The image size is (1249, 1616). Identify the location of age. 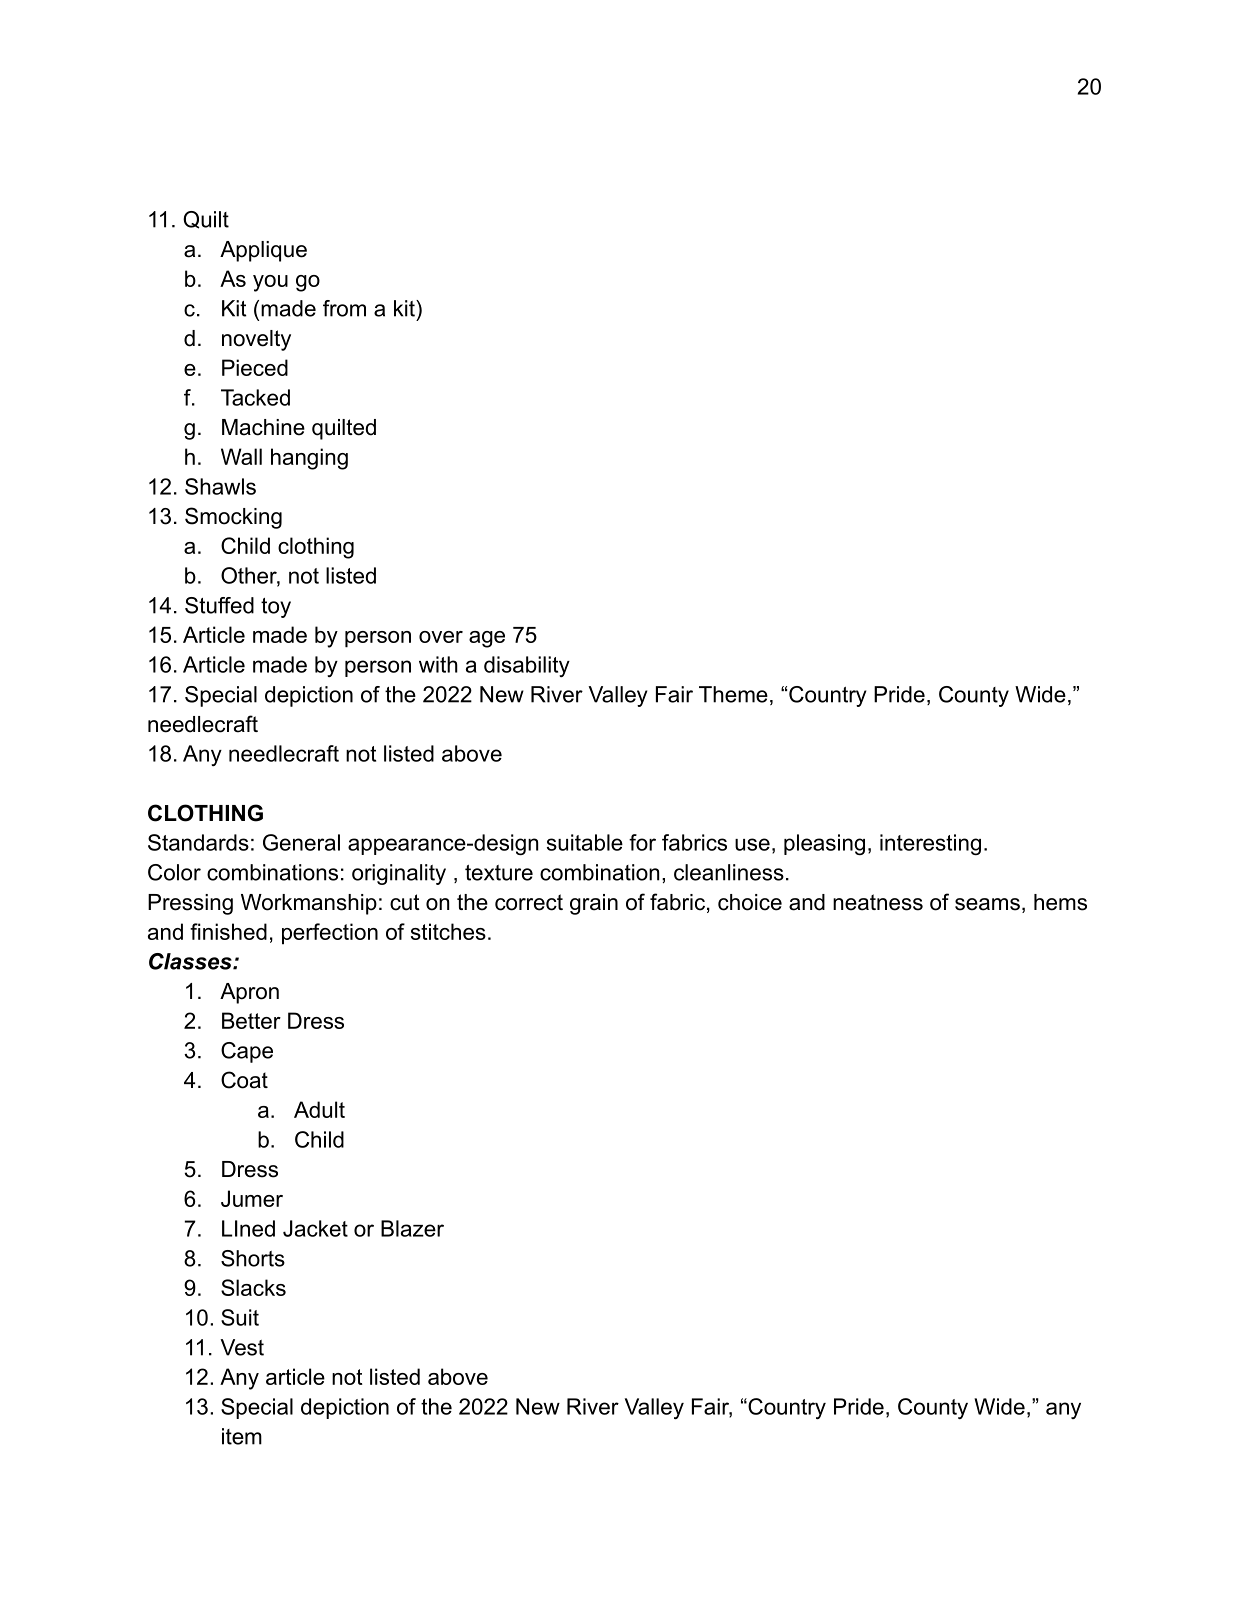
(487, 639).
